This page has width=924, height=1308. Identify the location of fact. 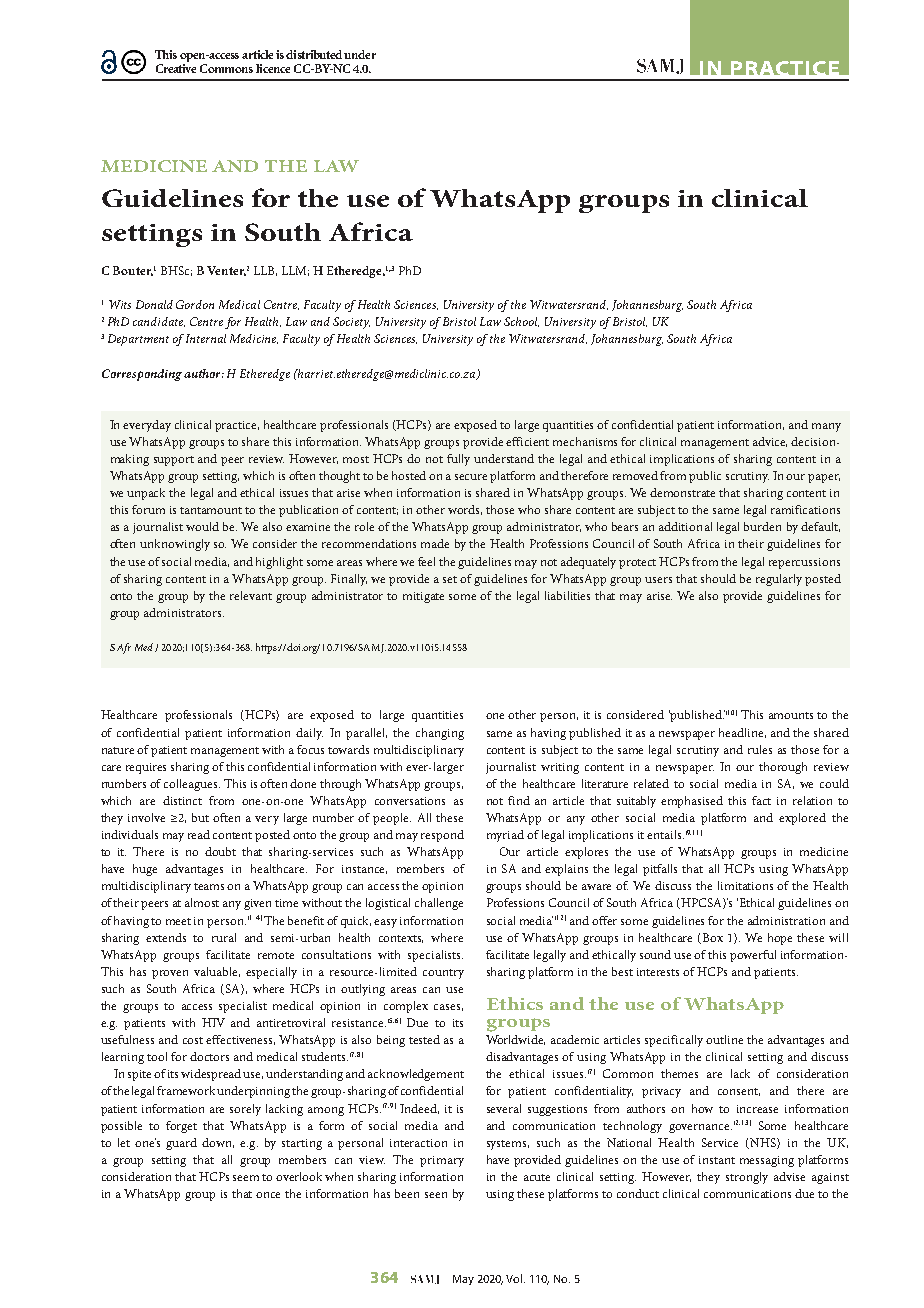
(761, 800).
